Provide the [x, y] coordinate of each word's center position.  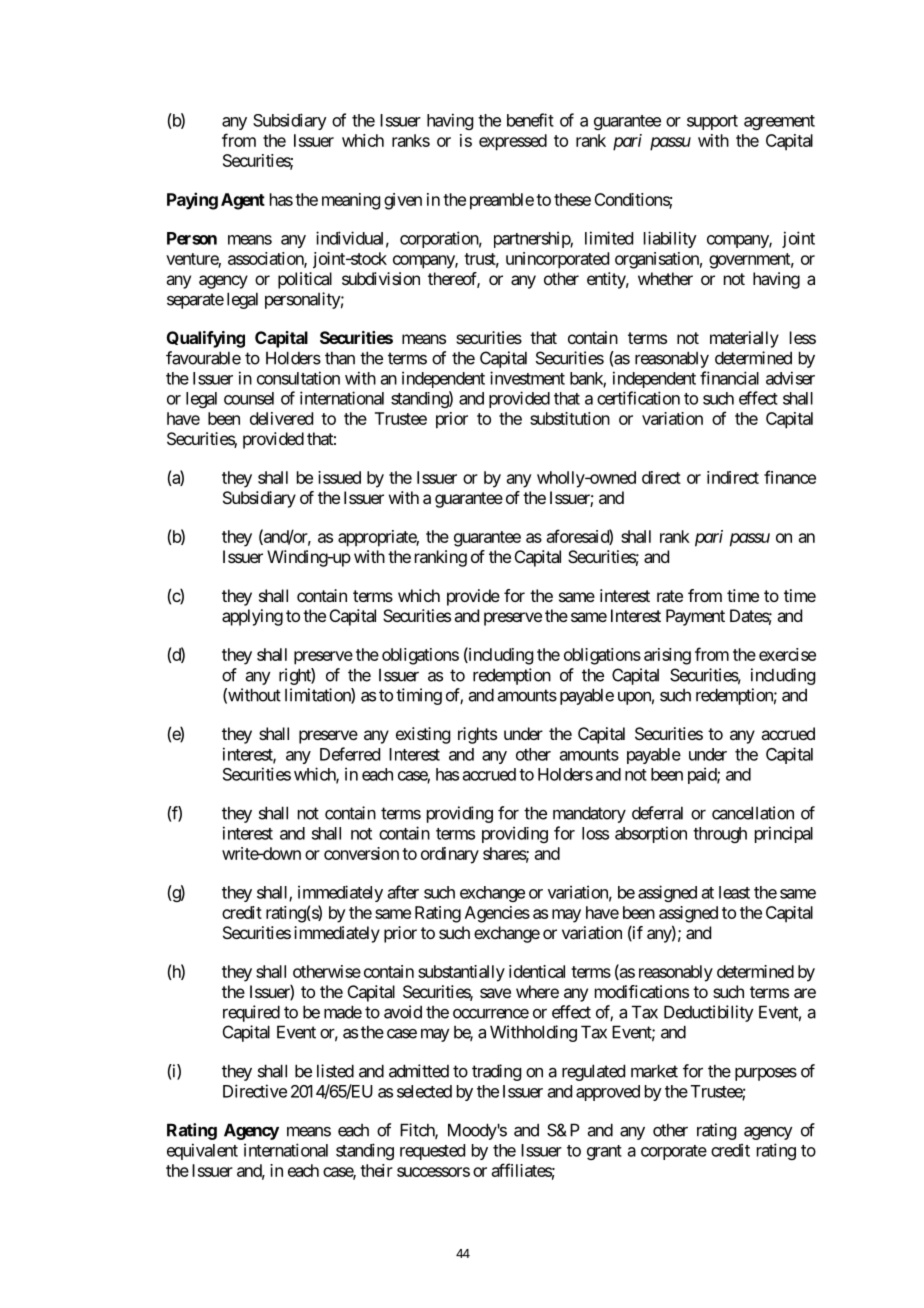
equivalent [202, 1151]
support [712, 122]
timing [419, 696]
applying [252, 617]
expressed [513, 142]
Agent [243, 201]
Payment [695, 617]
